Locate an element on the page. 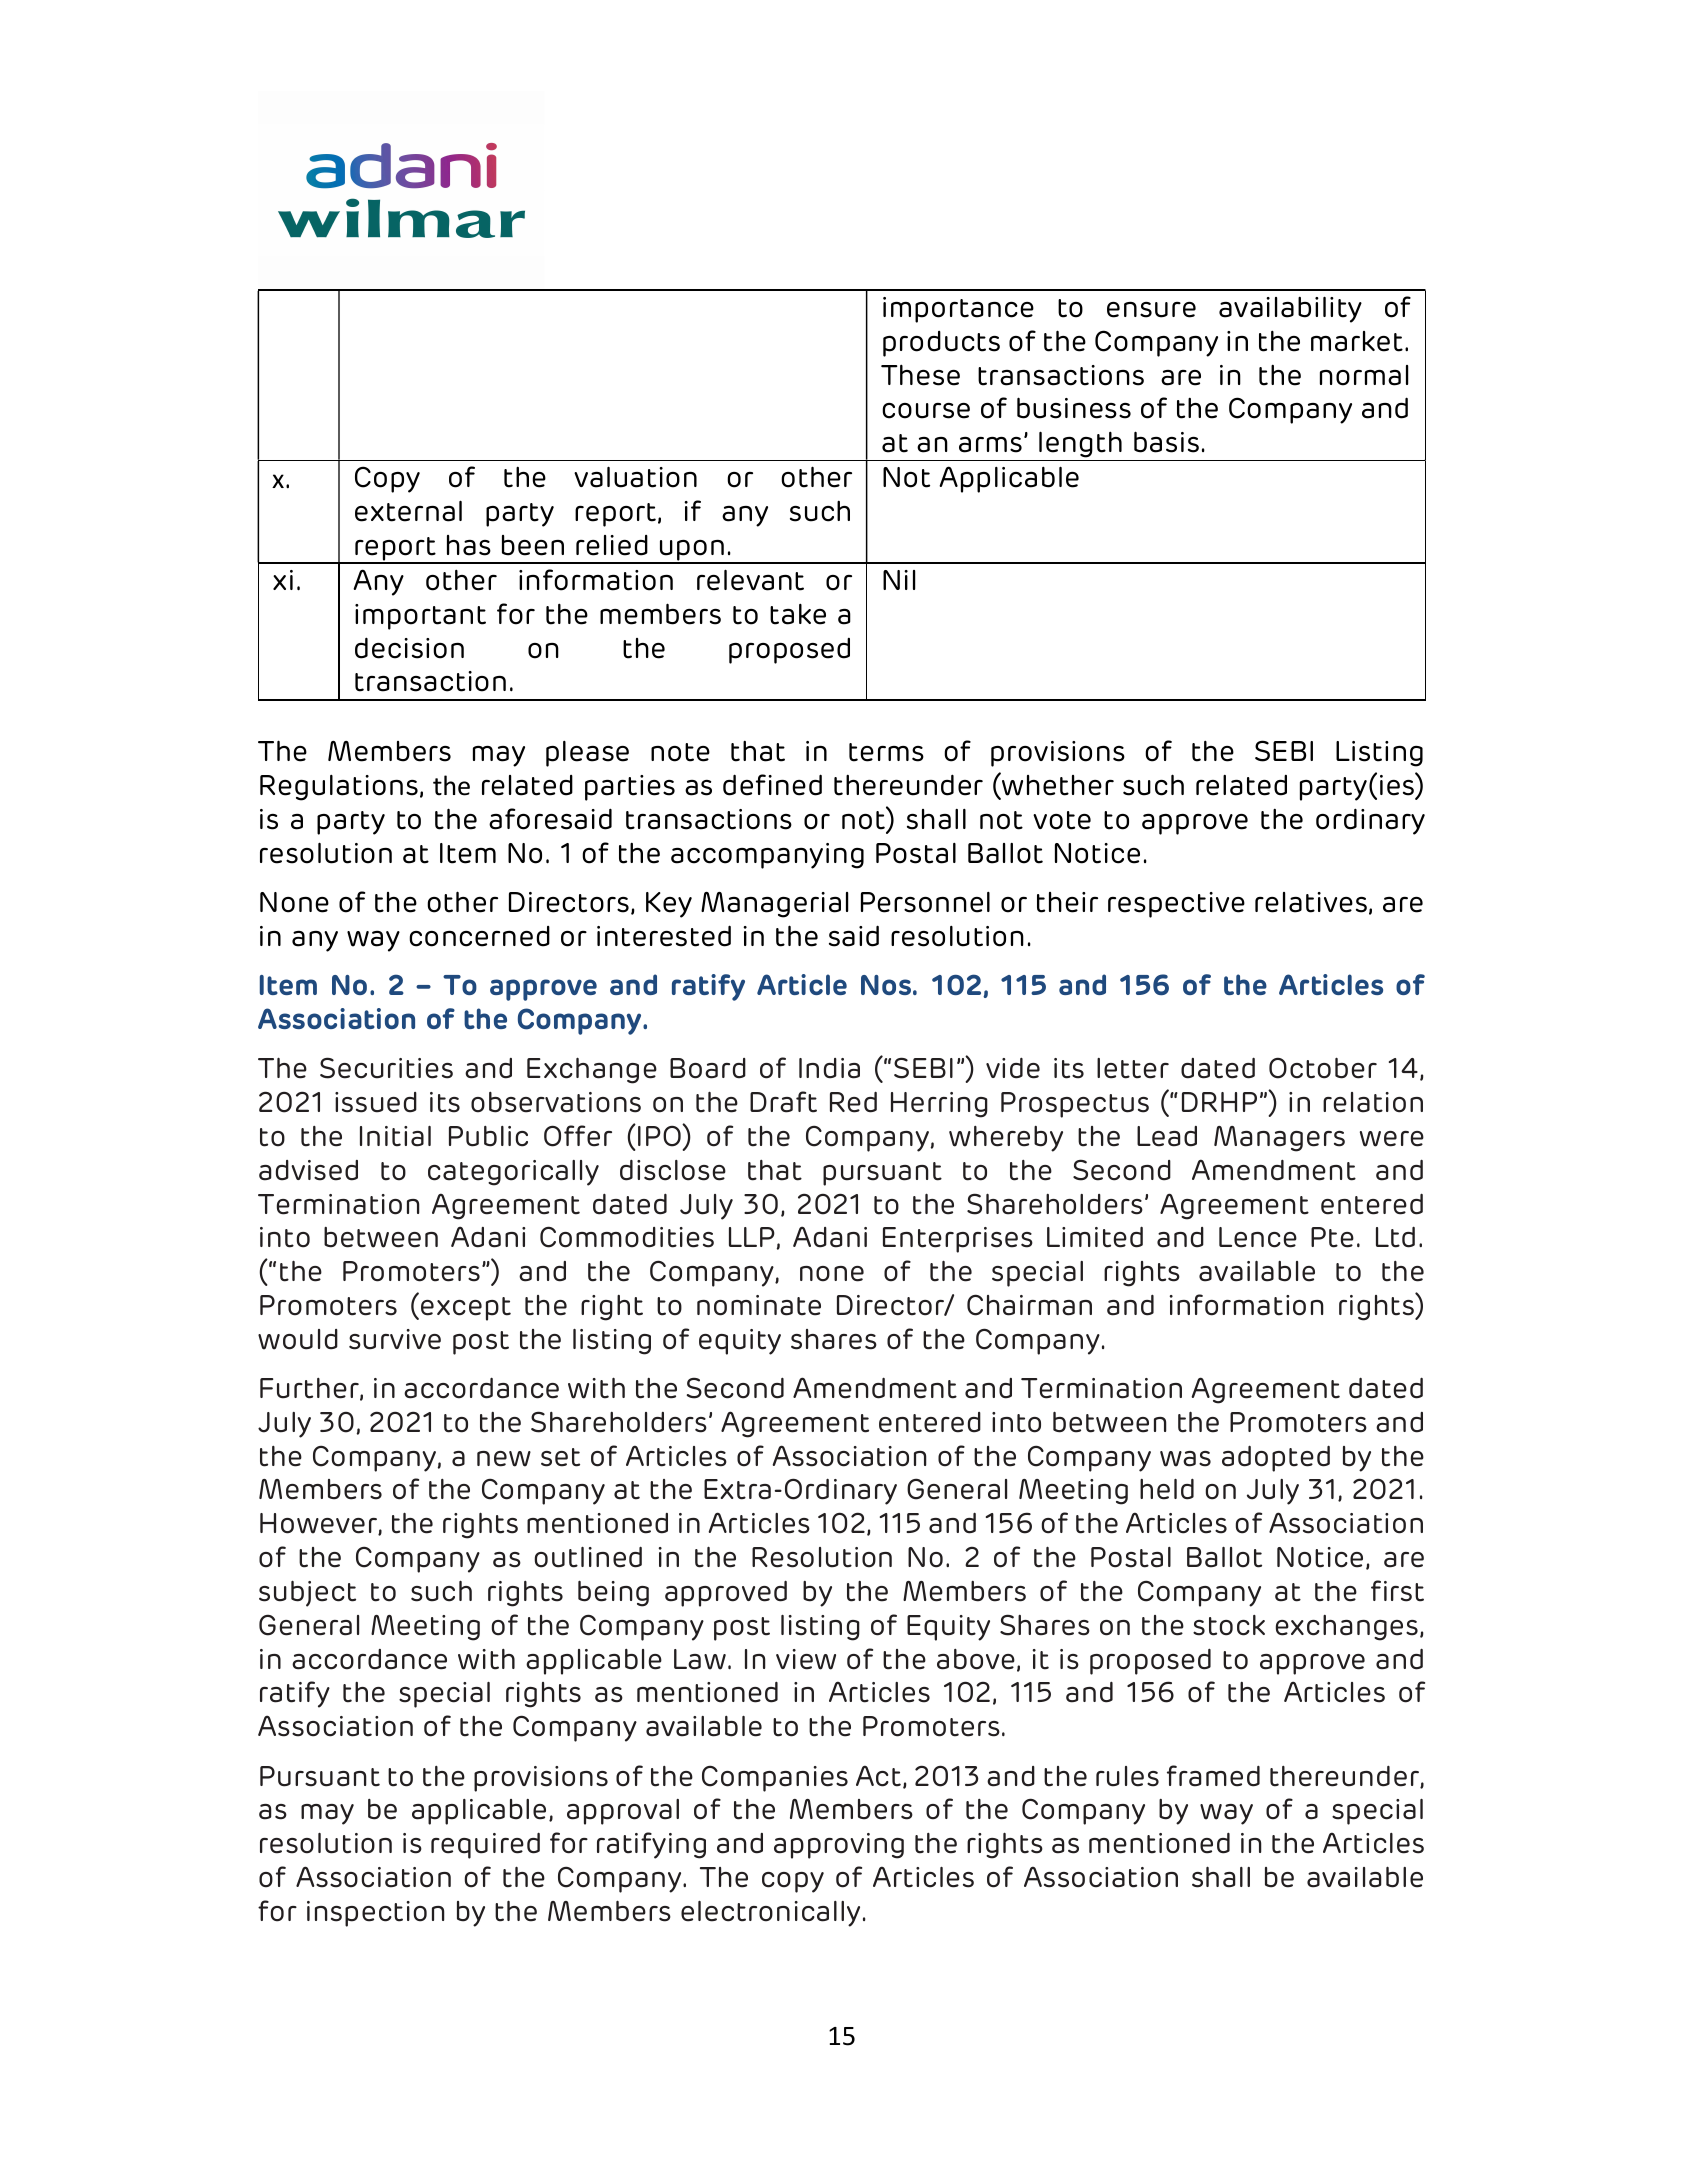  Managers is located at coordinates (1279, 1139).
